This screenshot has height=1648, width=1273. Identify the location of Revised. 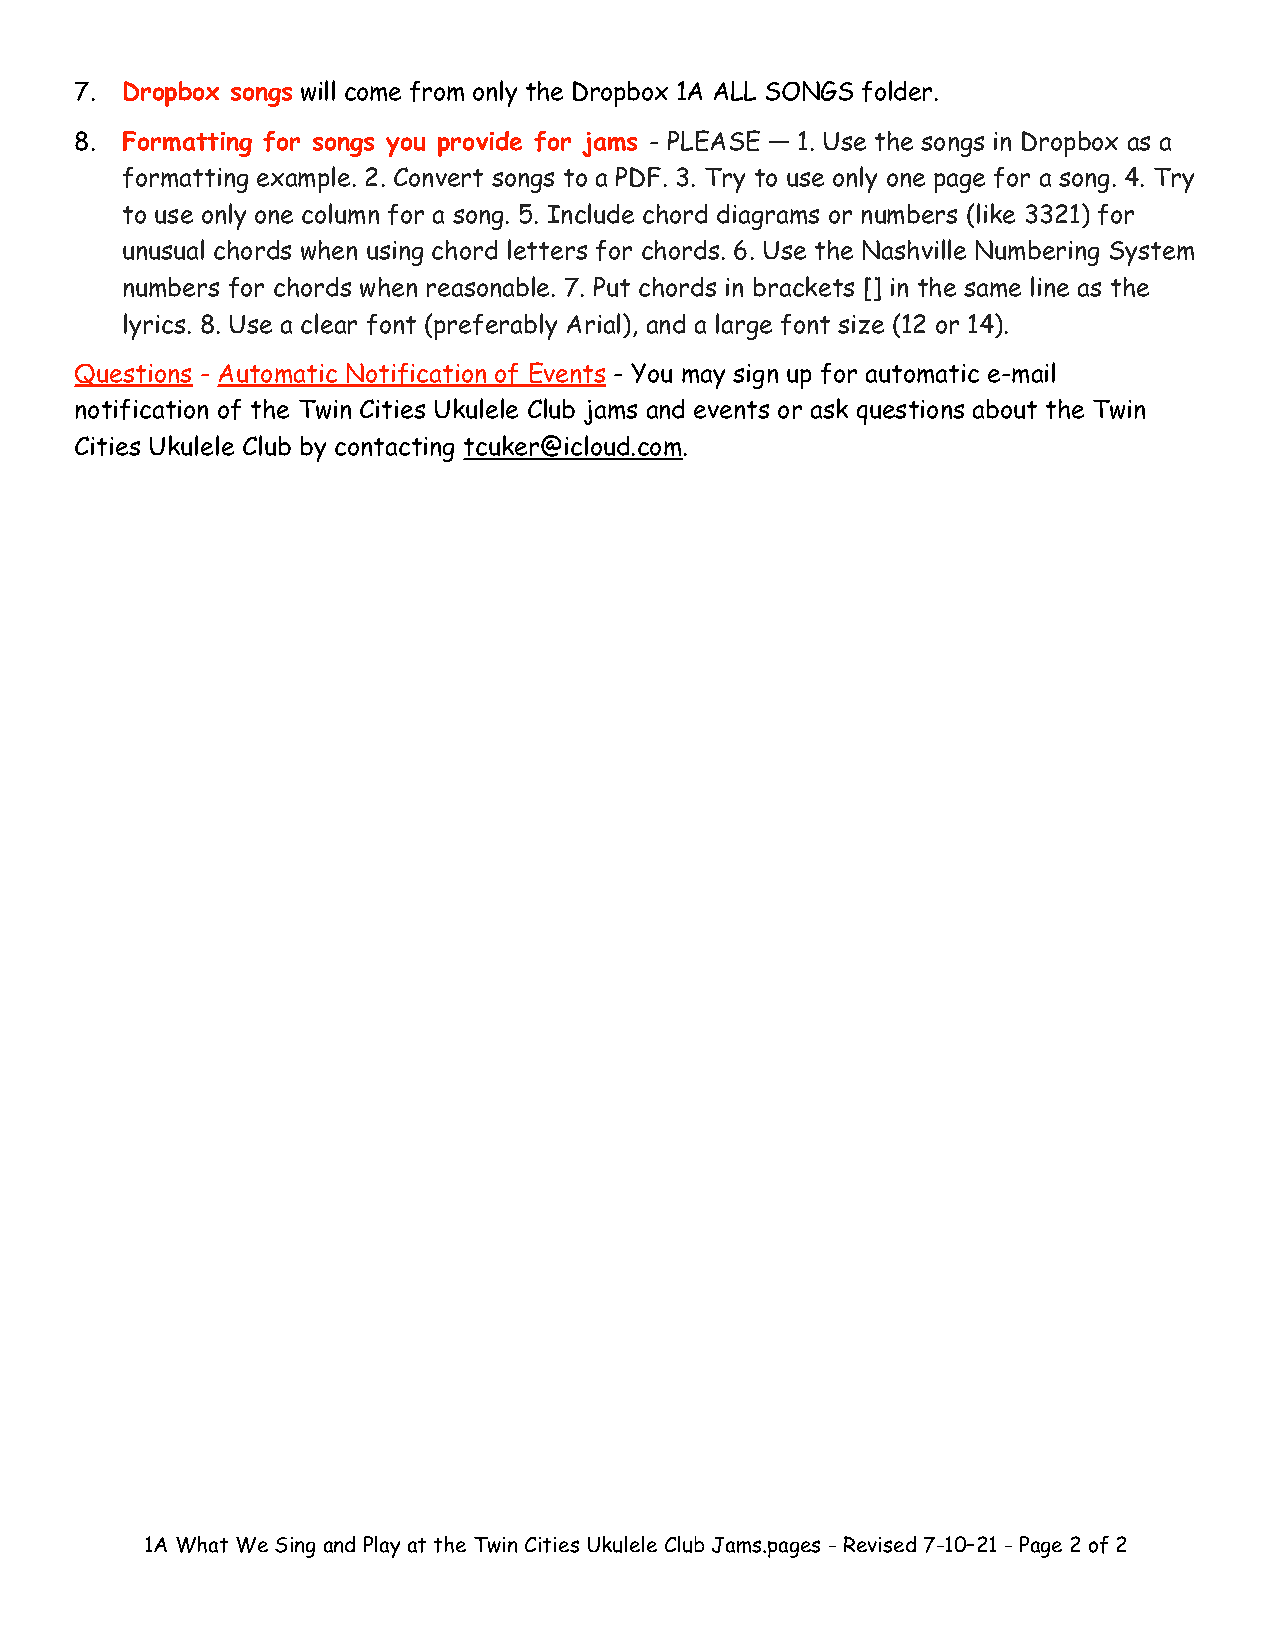
(880, 1544).
